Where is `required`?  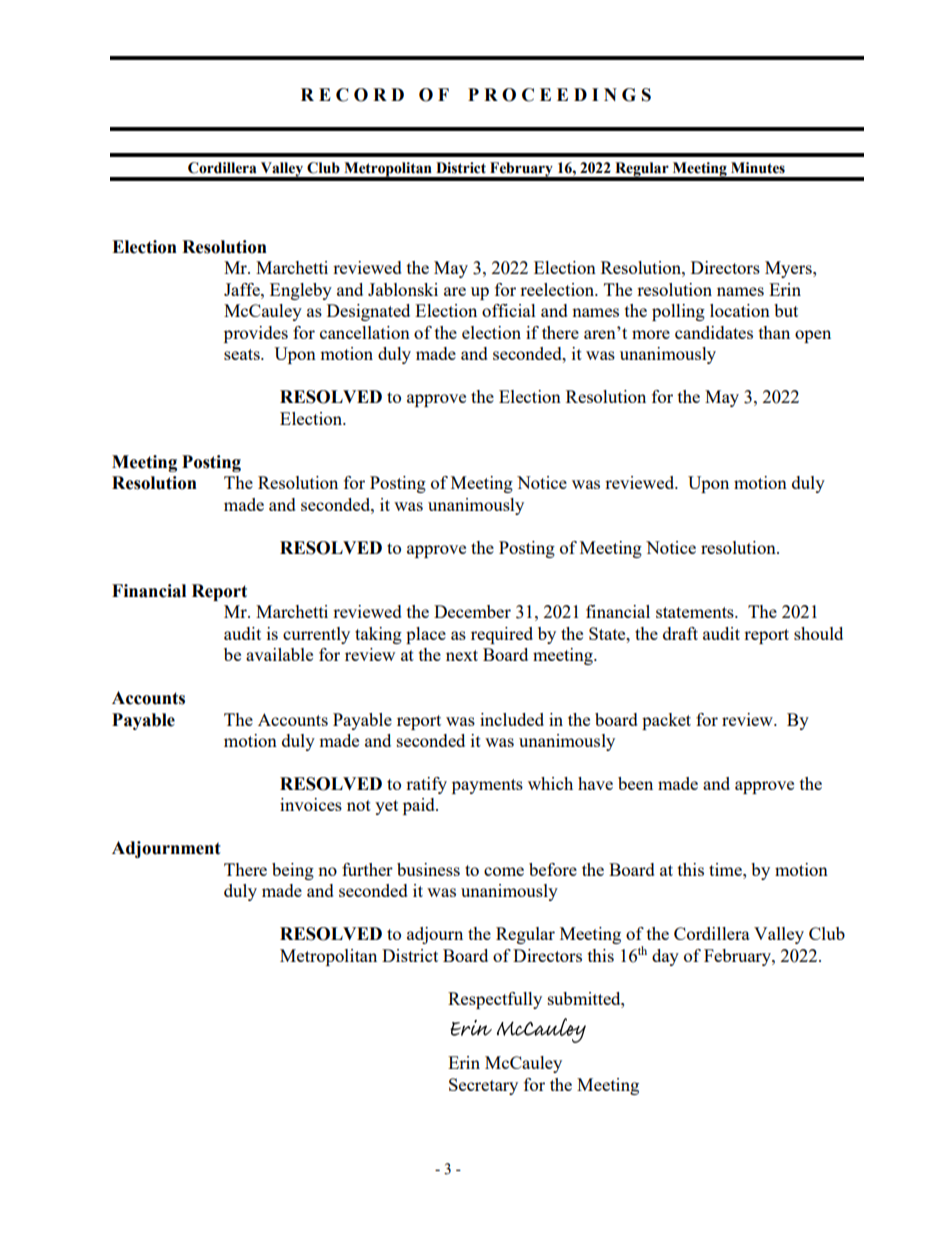 required is located at coordinates (502, 635).
